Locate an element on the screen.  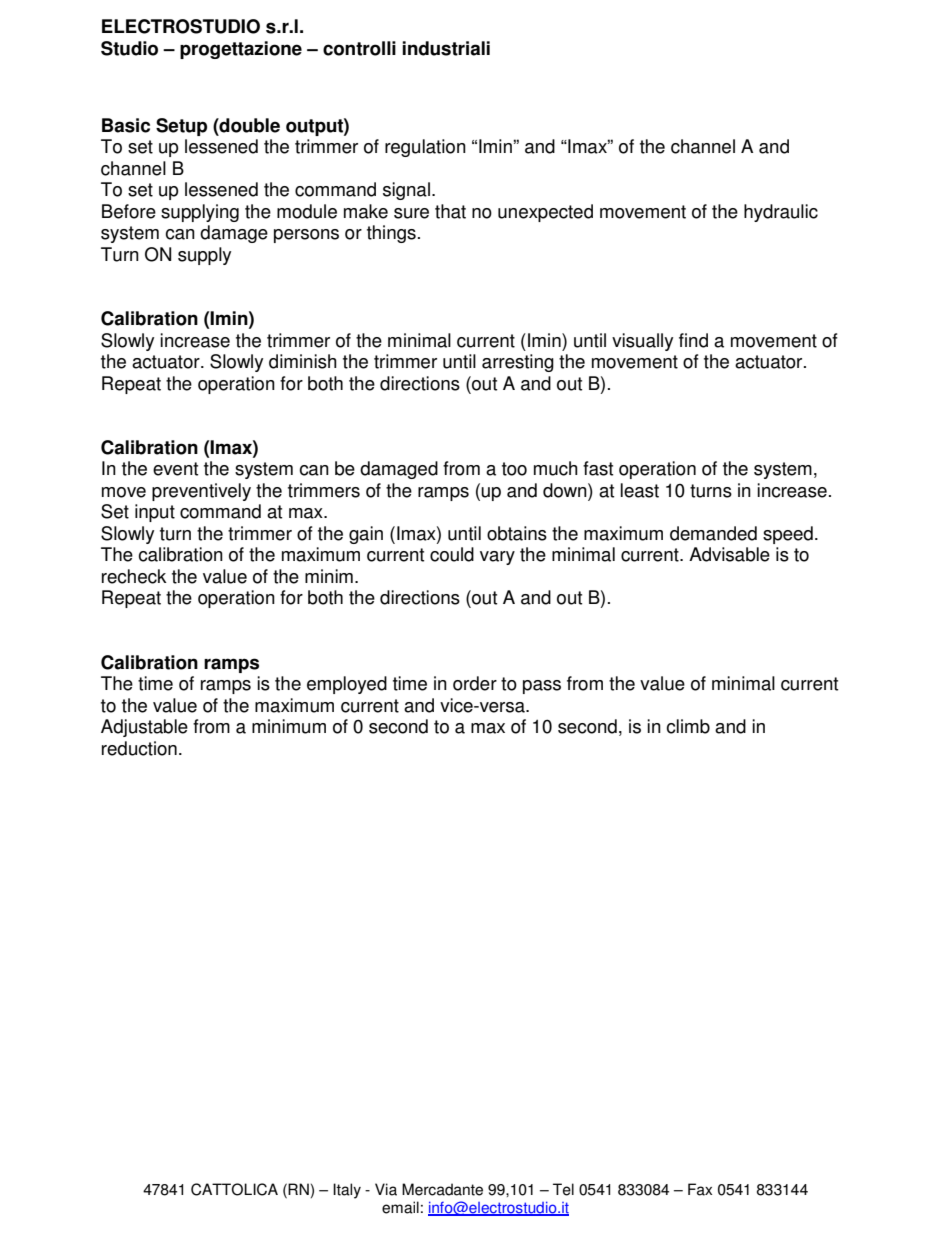
too is located at coordinates (514, 469).
